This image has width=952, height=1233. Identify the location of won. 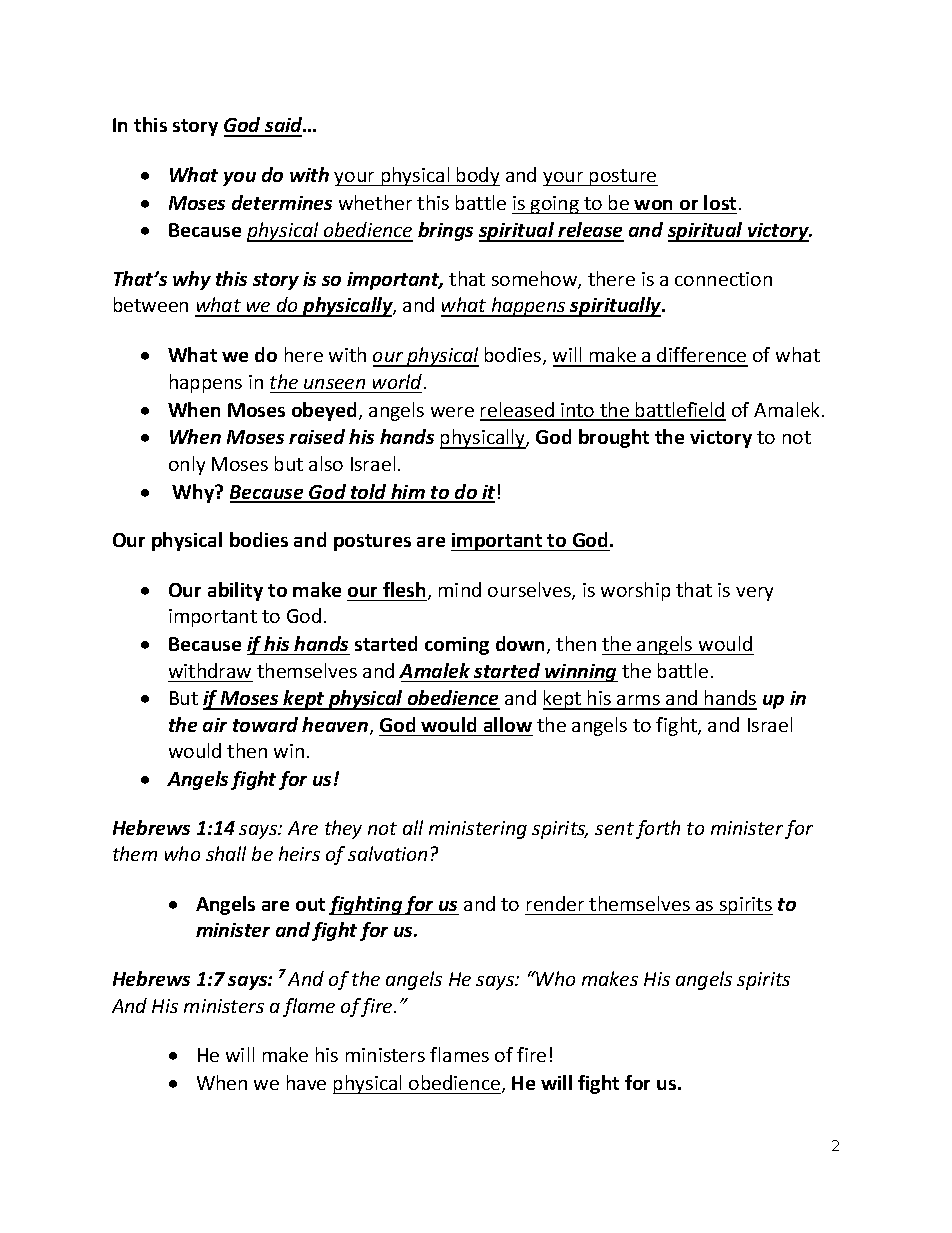
(653, 205).
